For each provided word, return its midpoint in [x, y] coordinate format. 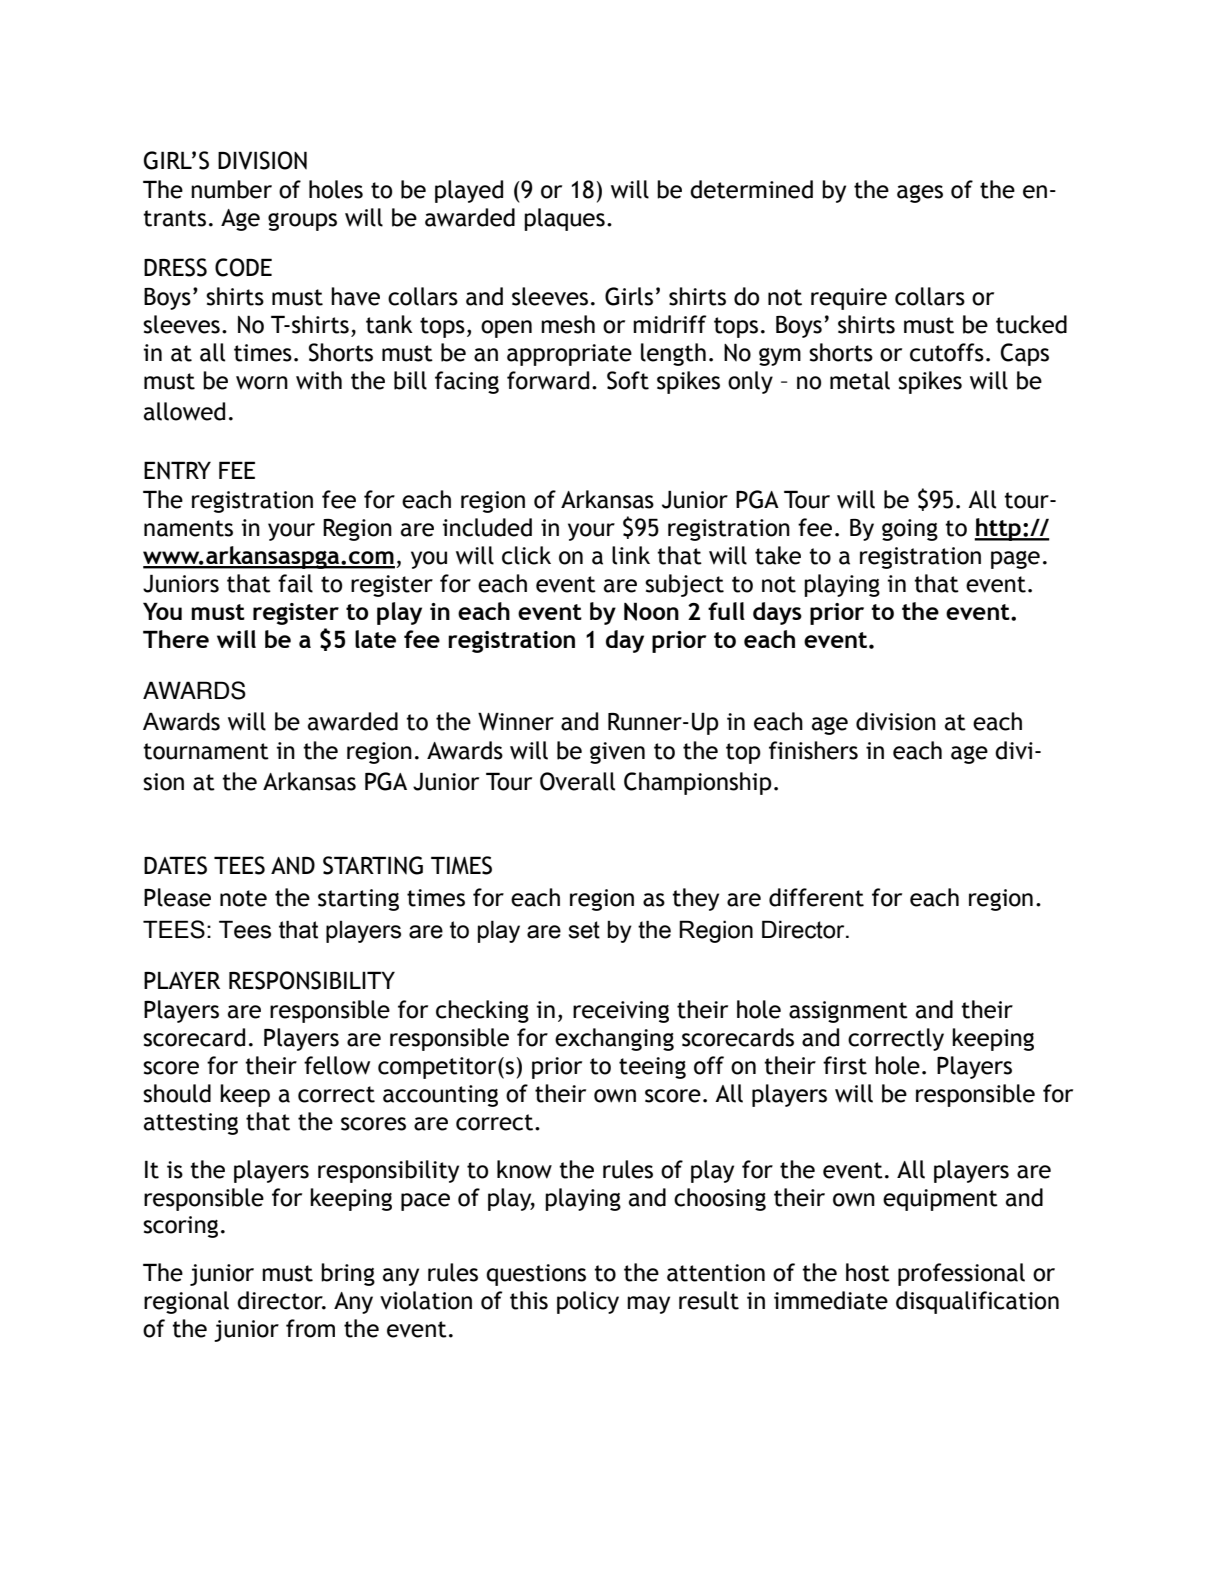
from [310, 1328]
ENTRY [177, 470]
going [910, 530]
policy [588, 1302]
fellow [337, 1065]
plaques [564, 219]
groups [302, 222]
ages [920, 194]
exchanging [614, 1039]
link [631, 555]
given [617, 753]
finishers [813, 750]
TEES [239, 865]
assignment [848, 1012]
